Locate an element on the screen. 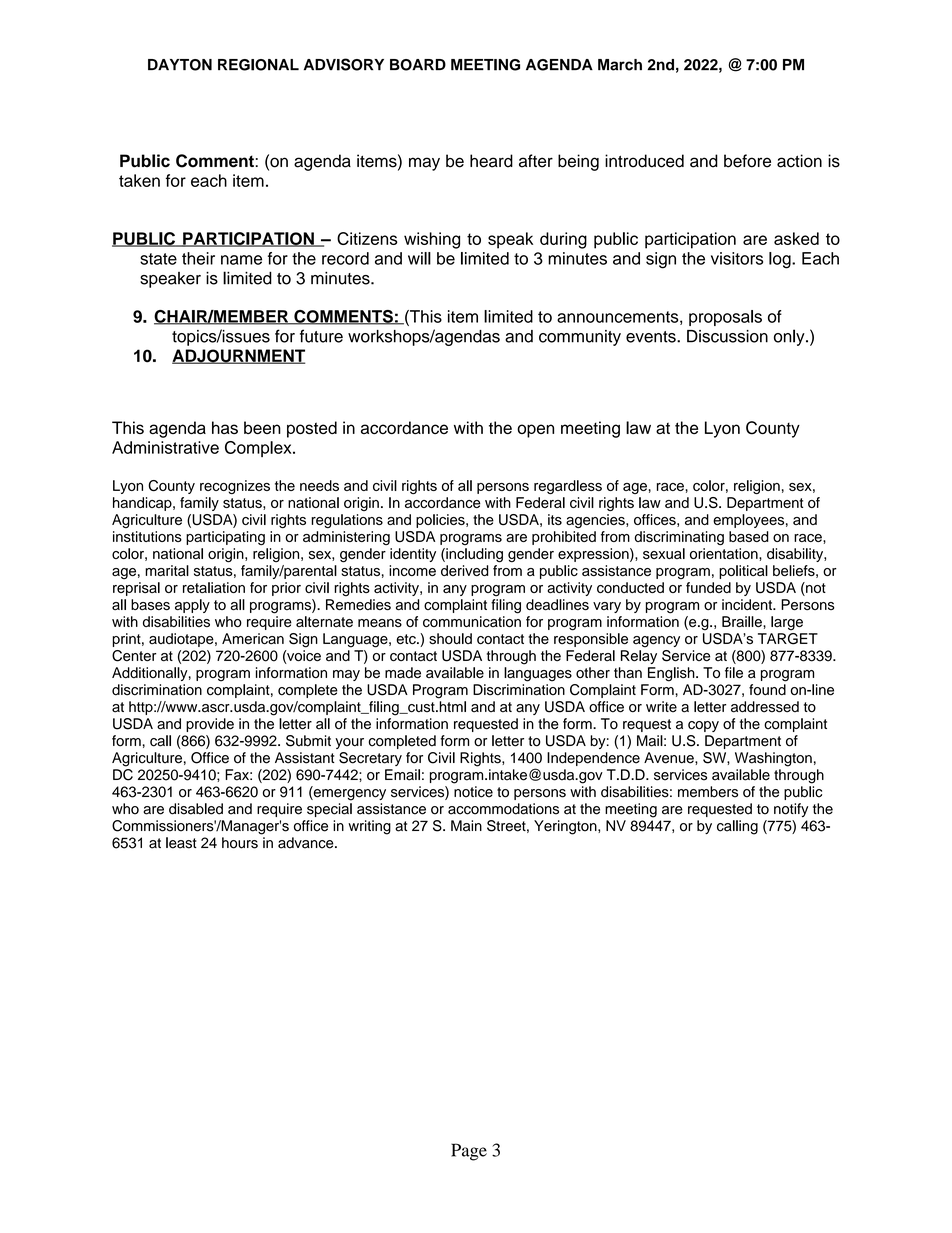 The width and height of the screenshot is (952, 1233). Page is located at coordinates (469, 1152).
